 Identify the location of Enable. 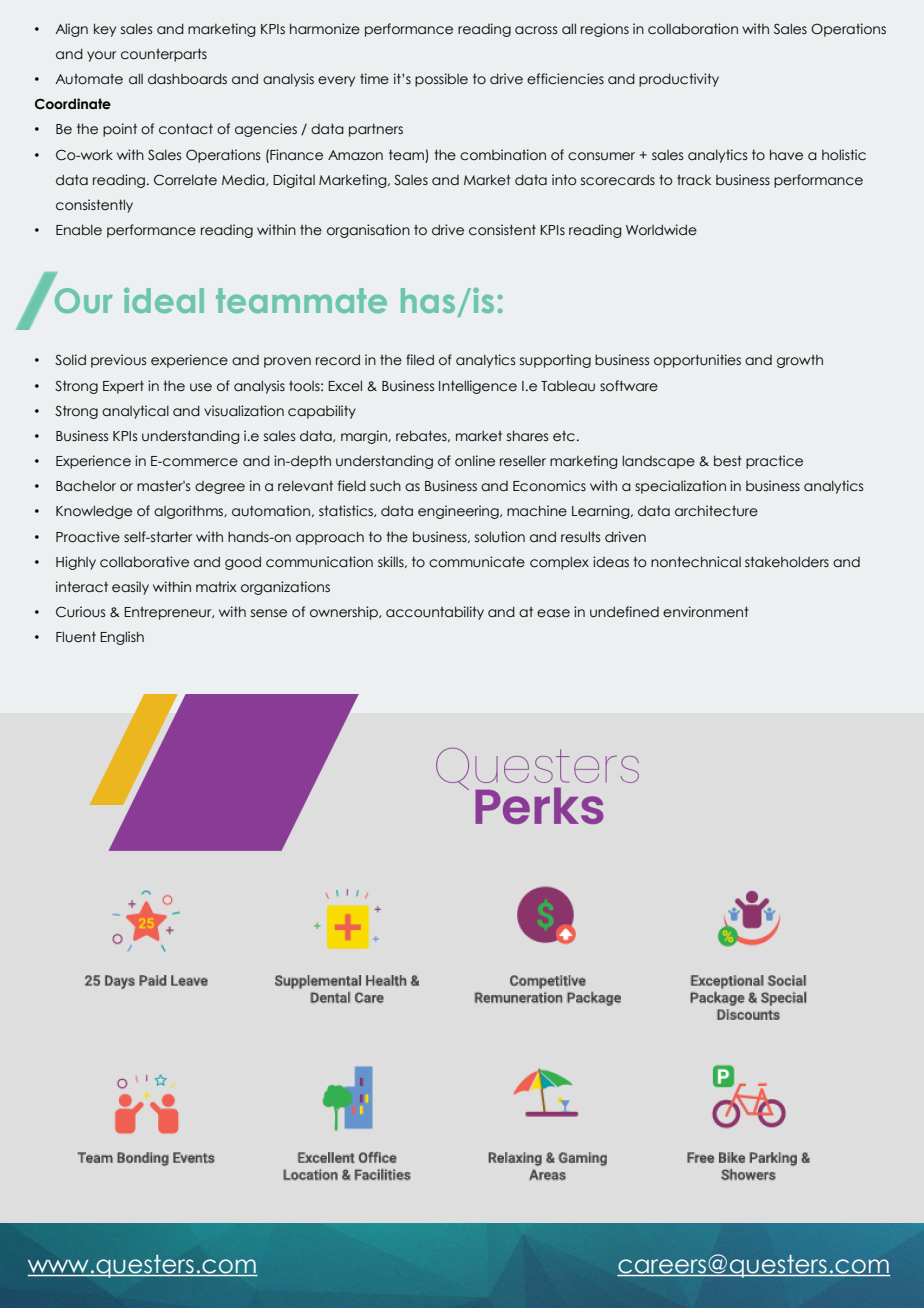
(79, 230).
